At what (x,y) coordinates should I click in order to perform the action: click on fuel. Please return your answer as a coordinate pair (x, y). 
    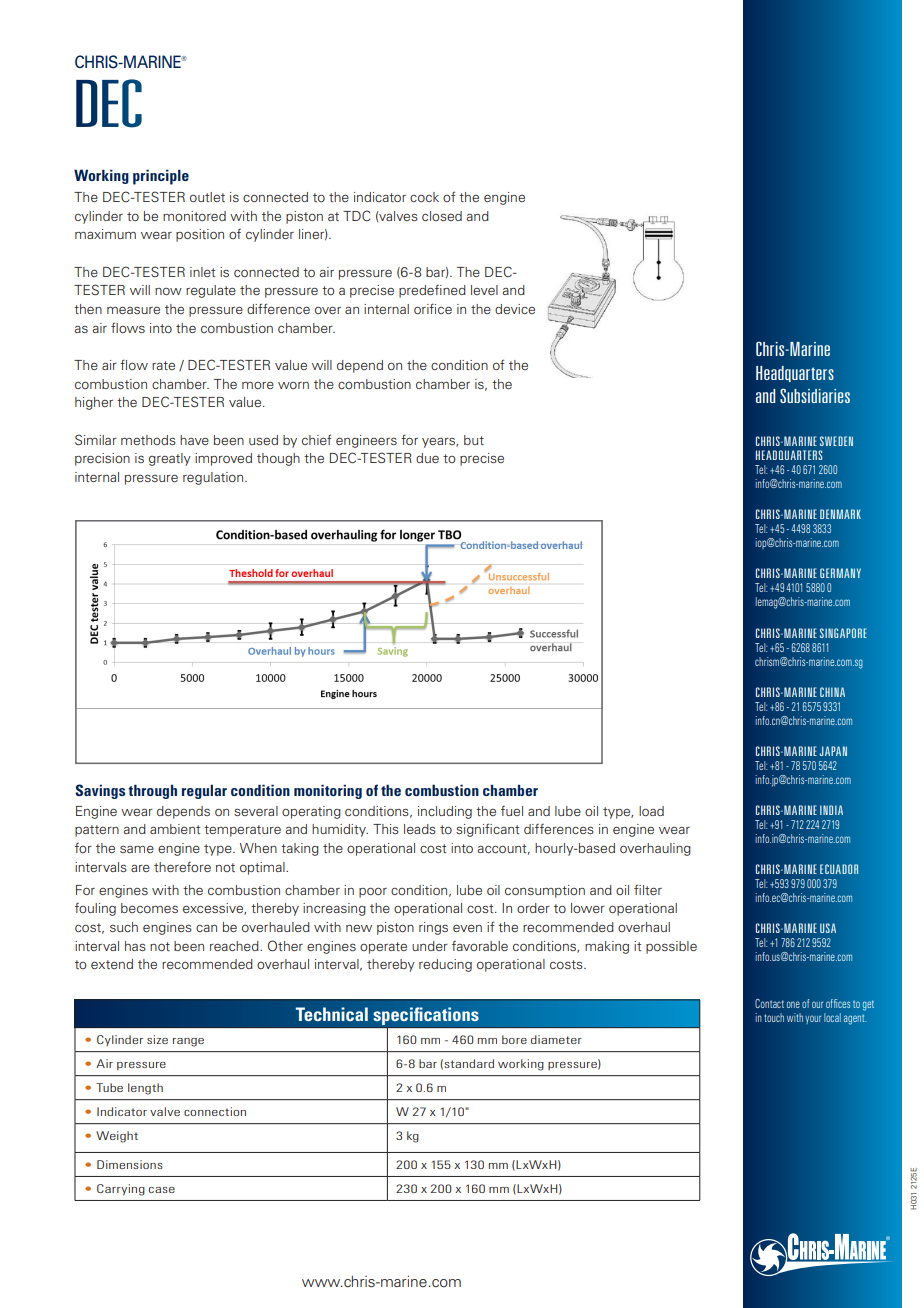
    Looking at the image, I should click on (512, 811).
